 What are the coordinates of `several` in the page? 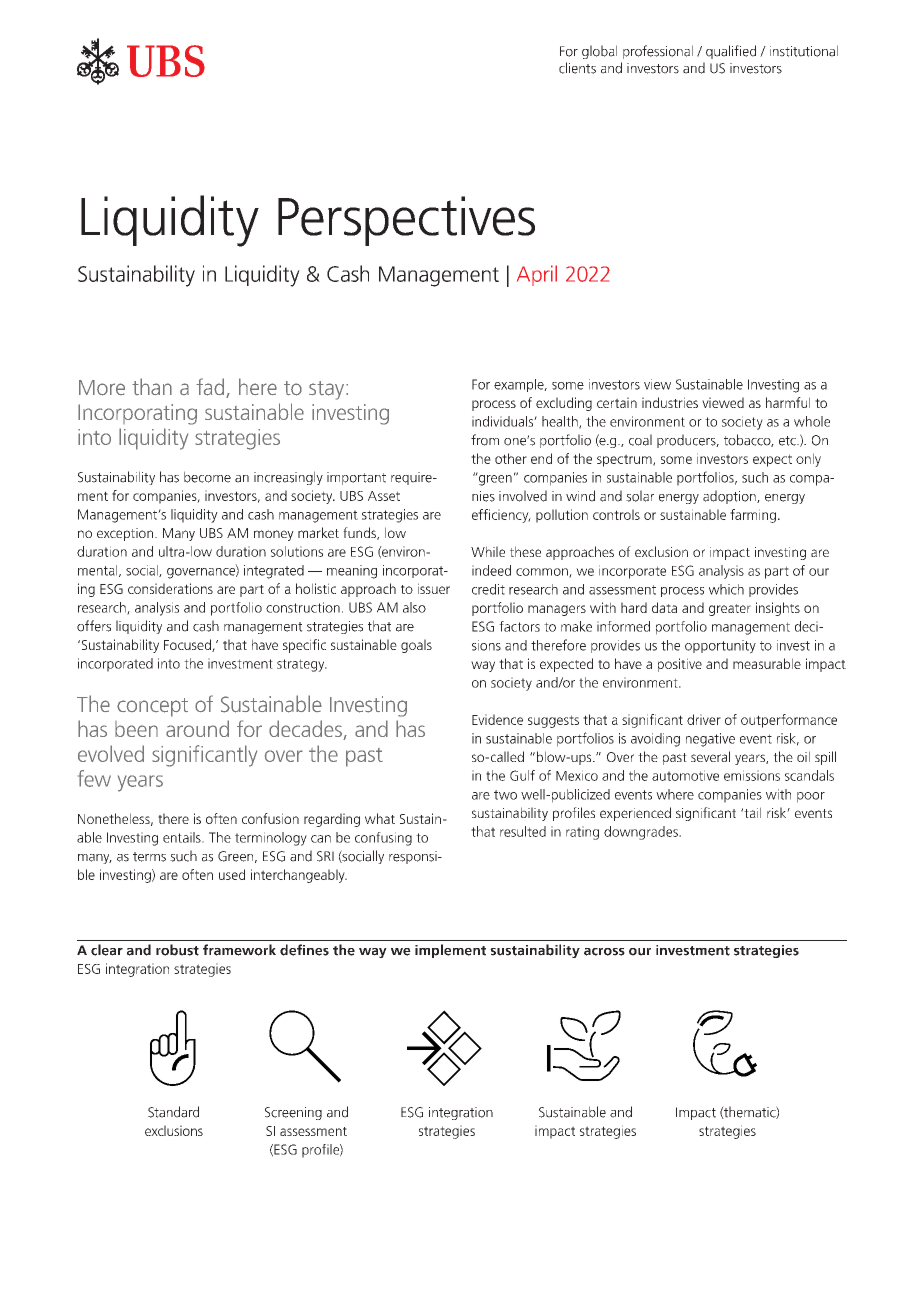 It's located at (710, 756).
